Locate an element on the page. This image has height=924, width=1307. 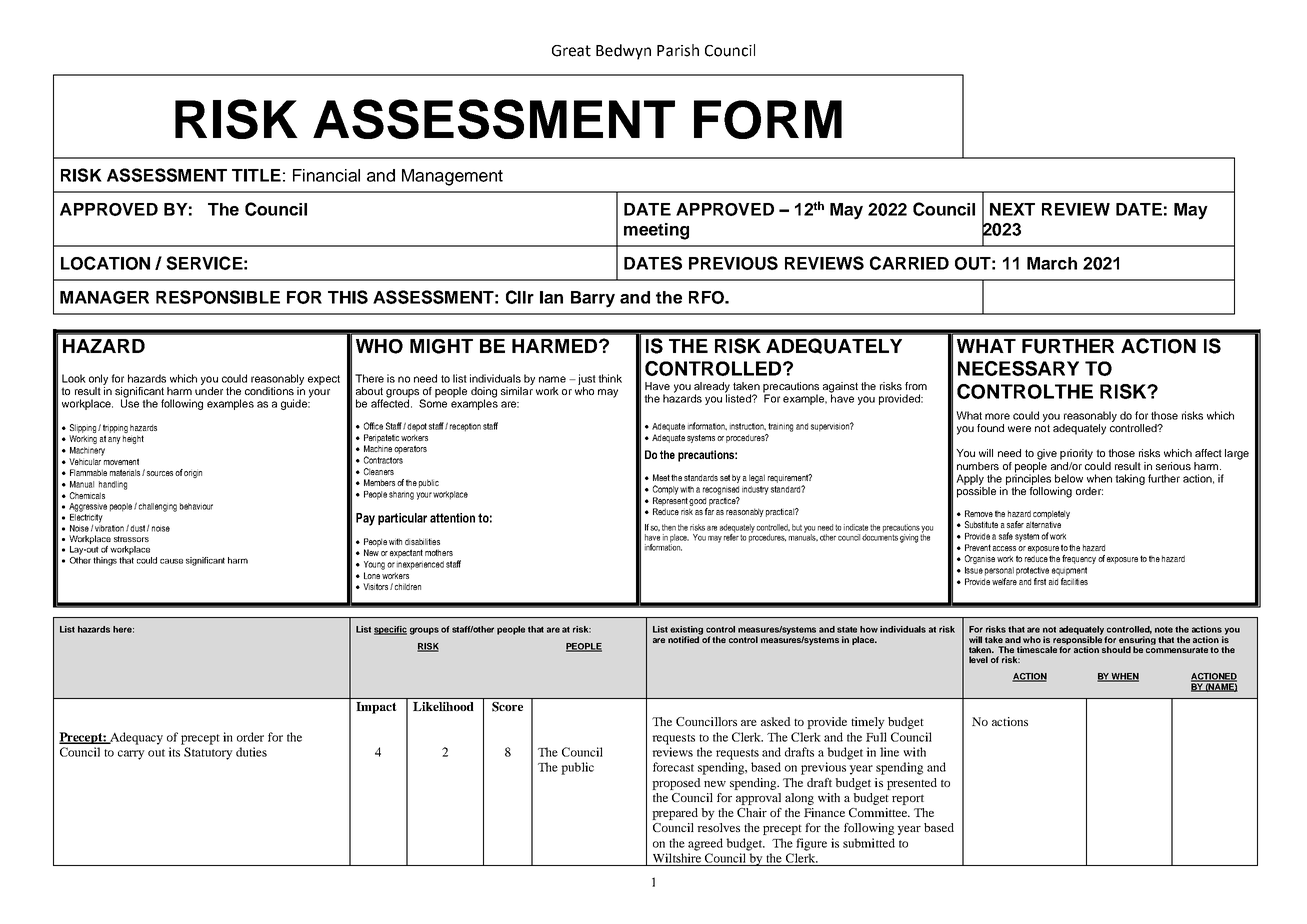
set is located at coordinates (725, 477).
